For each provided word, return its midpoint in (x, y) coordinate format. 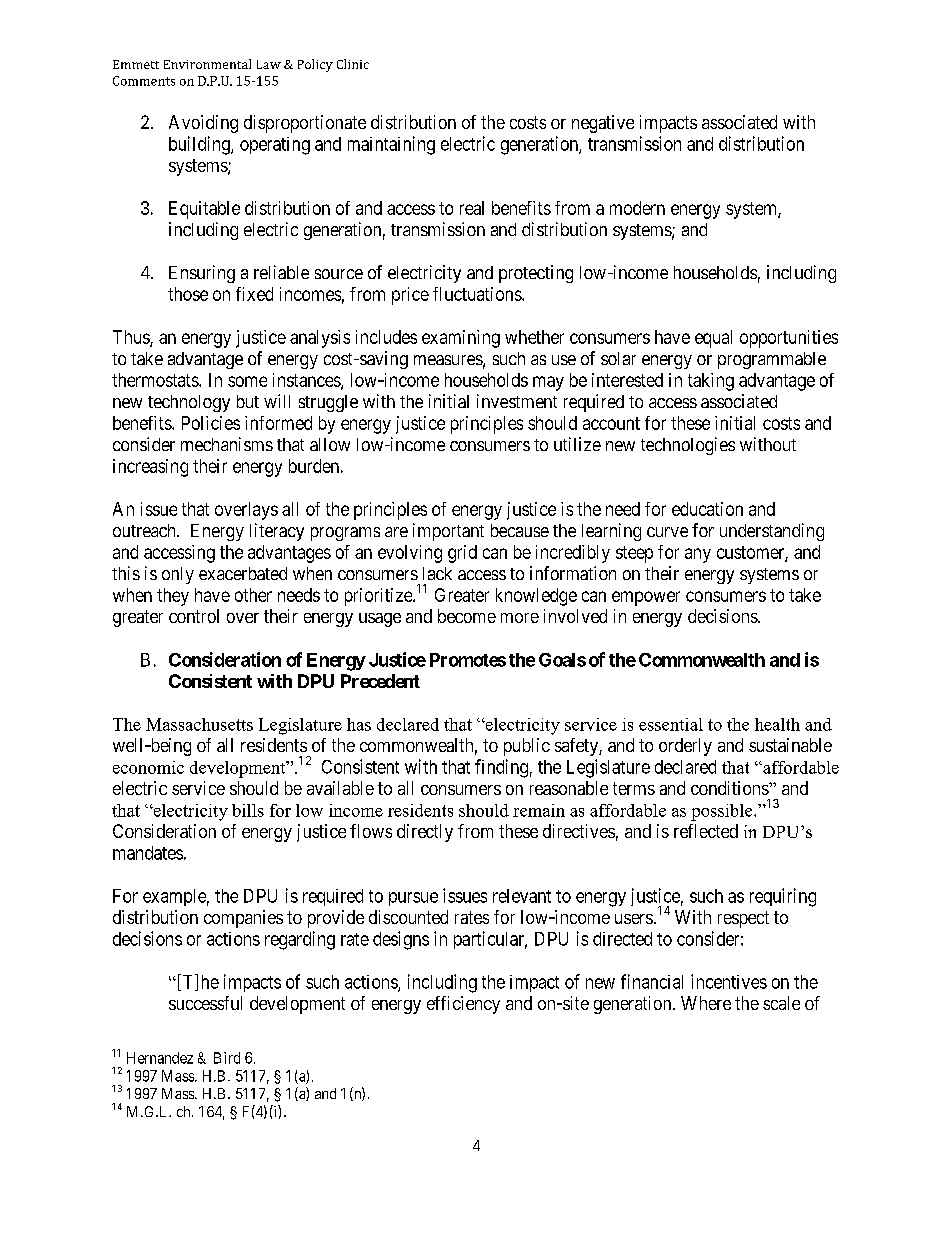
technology (189, 403)
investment (517, 401)
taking (711, 382)
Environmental (207, 64)
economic (148, 767)
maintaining (391, 145)
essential (671, 724)
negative (603, 124)
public (527, 747)
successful (205, 1003)
